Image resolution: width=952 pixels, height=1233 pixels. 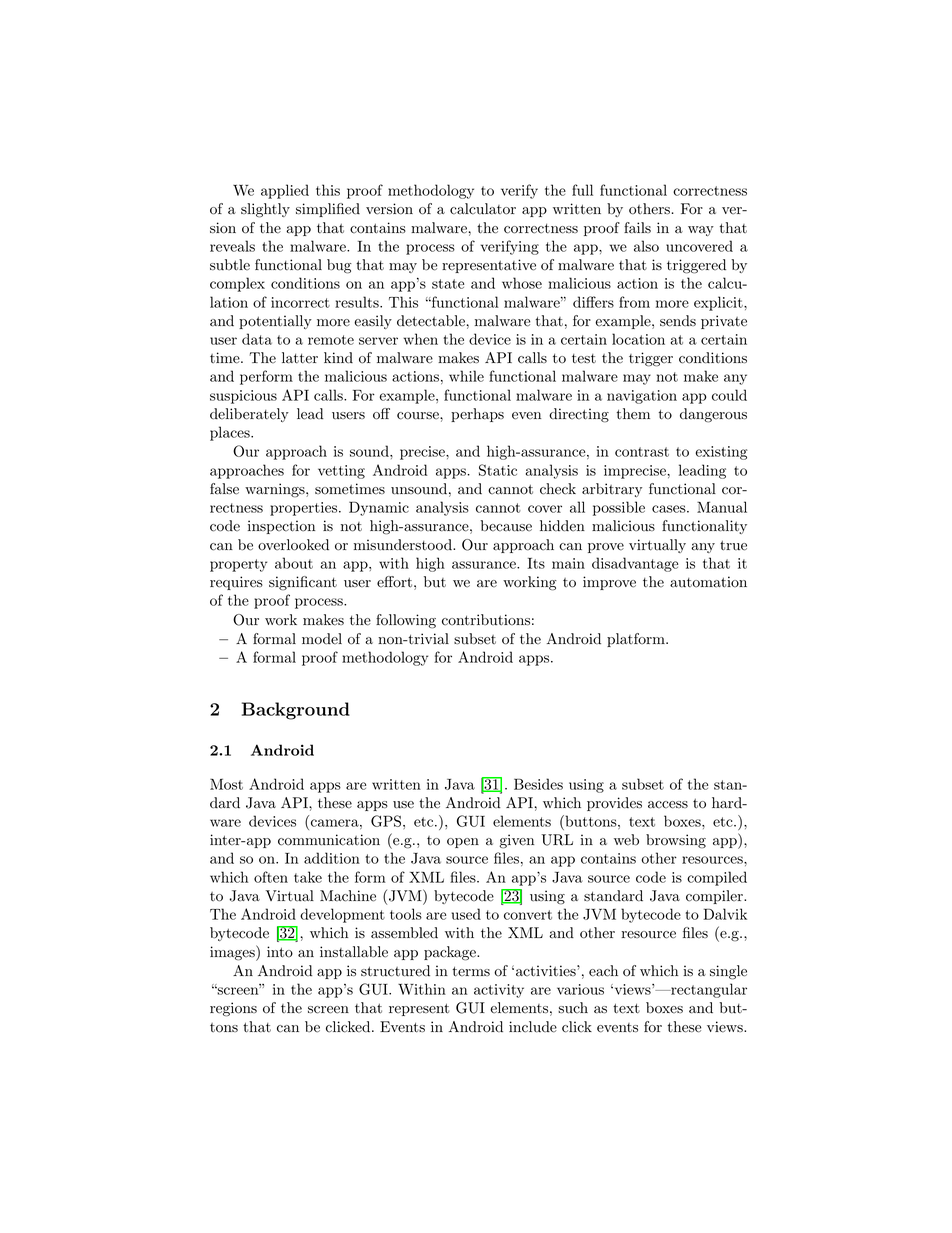 What do you see at coordinates (233, 1009) in the screenshot?
I see `regions` at bounding box center [233, 1009].
